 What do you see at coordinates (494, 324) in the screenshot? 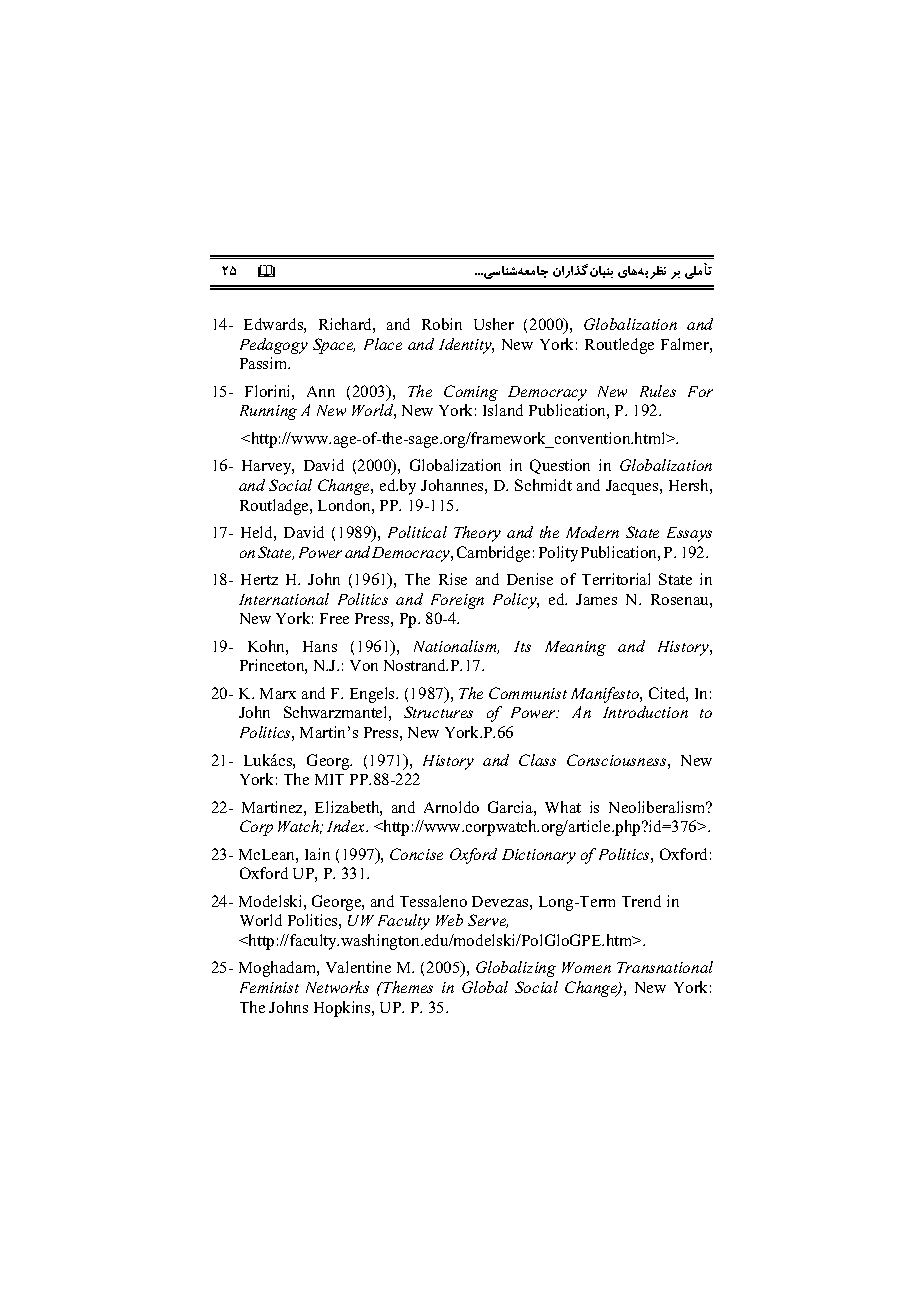
I see `Usher` at bounding box center [494, 324].
